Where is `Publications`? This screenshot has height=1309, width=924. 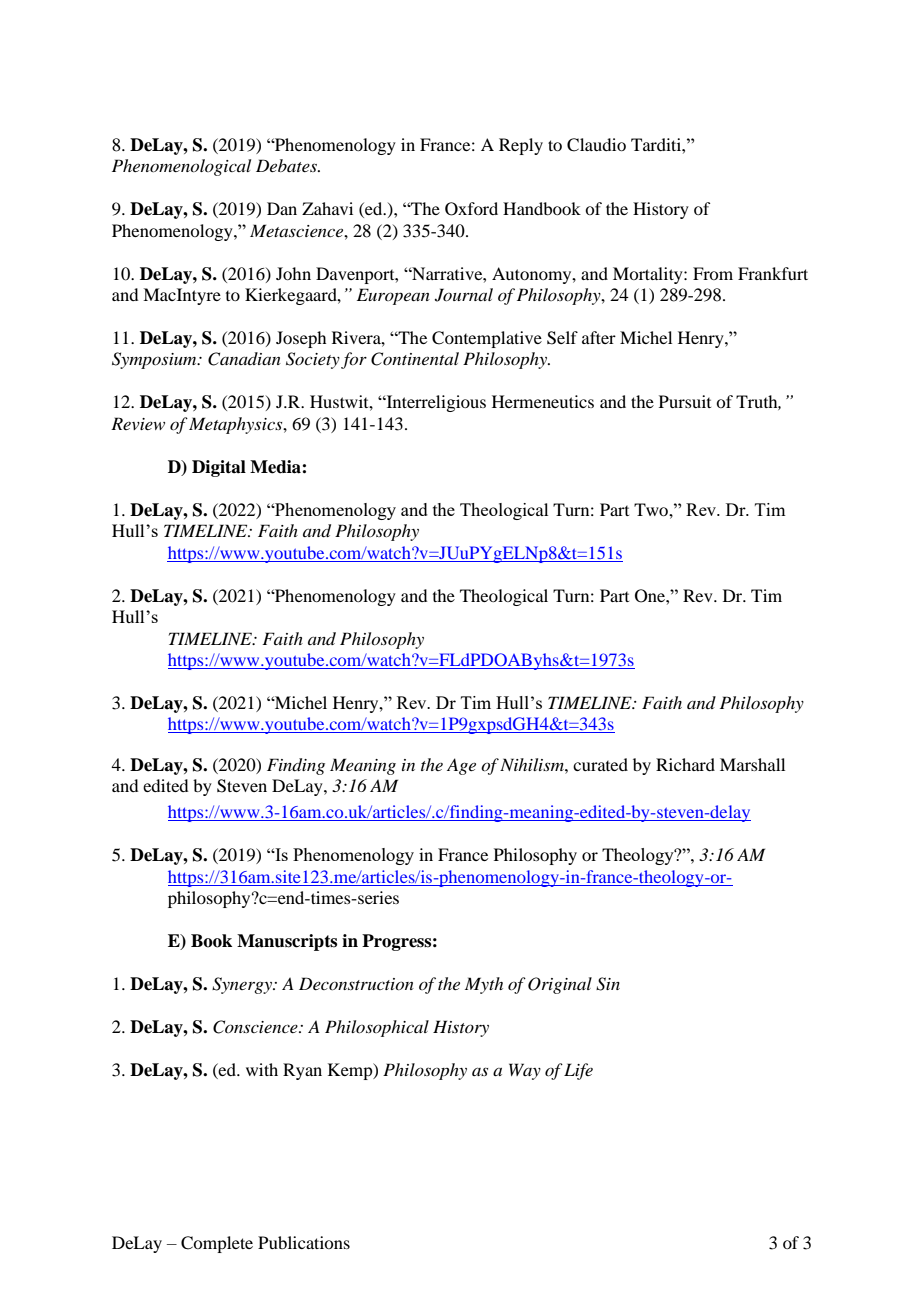 Publications is located at coordinates (304, 1242).
